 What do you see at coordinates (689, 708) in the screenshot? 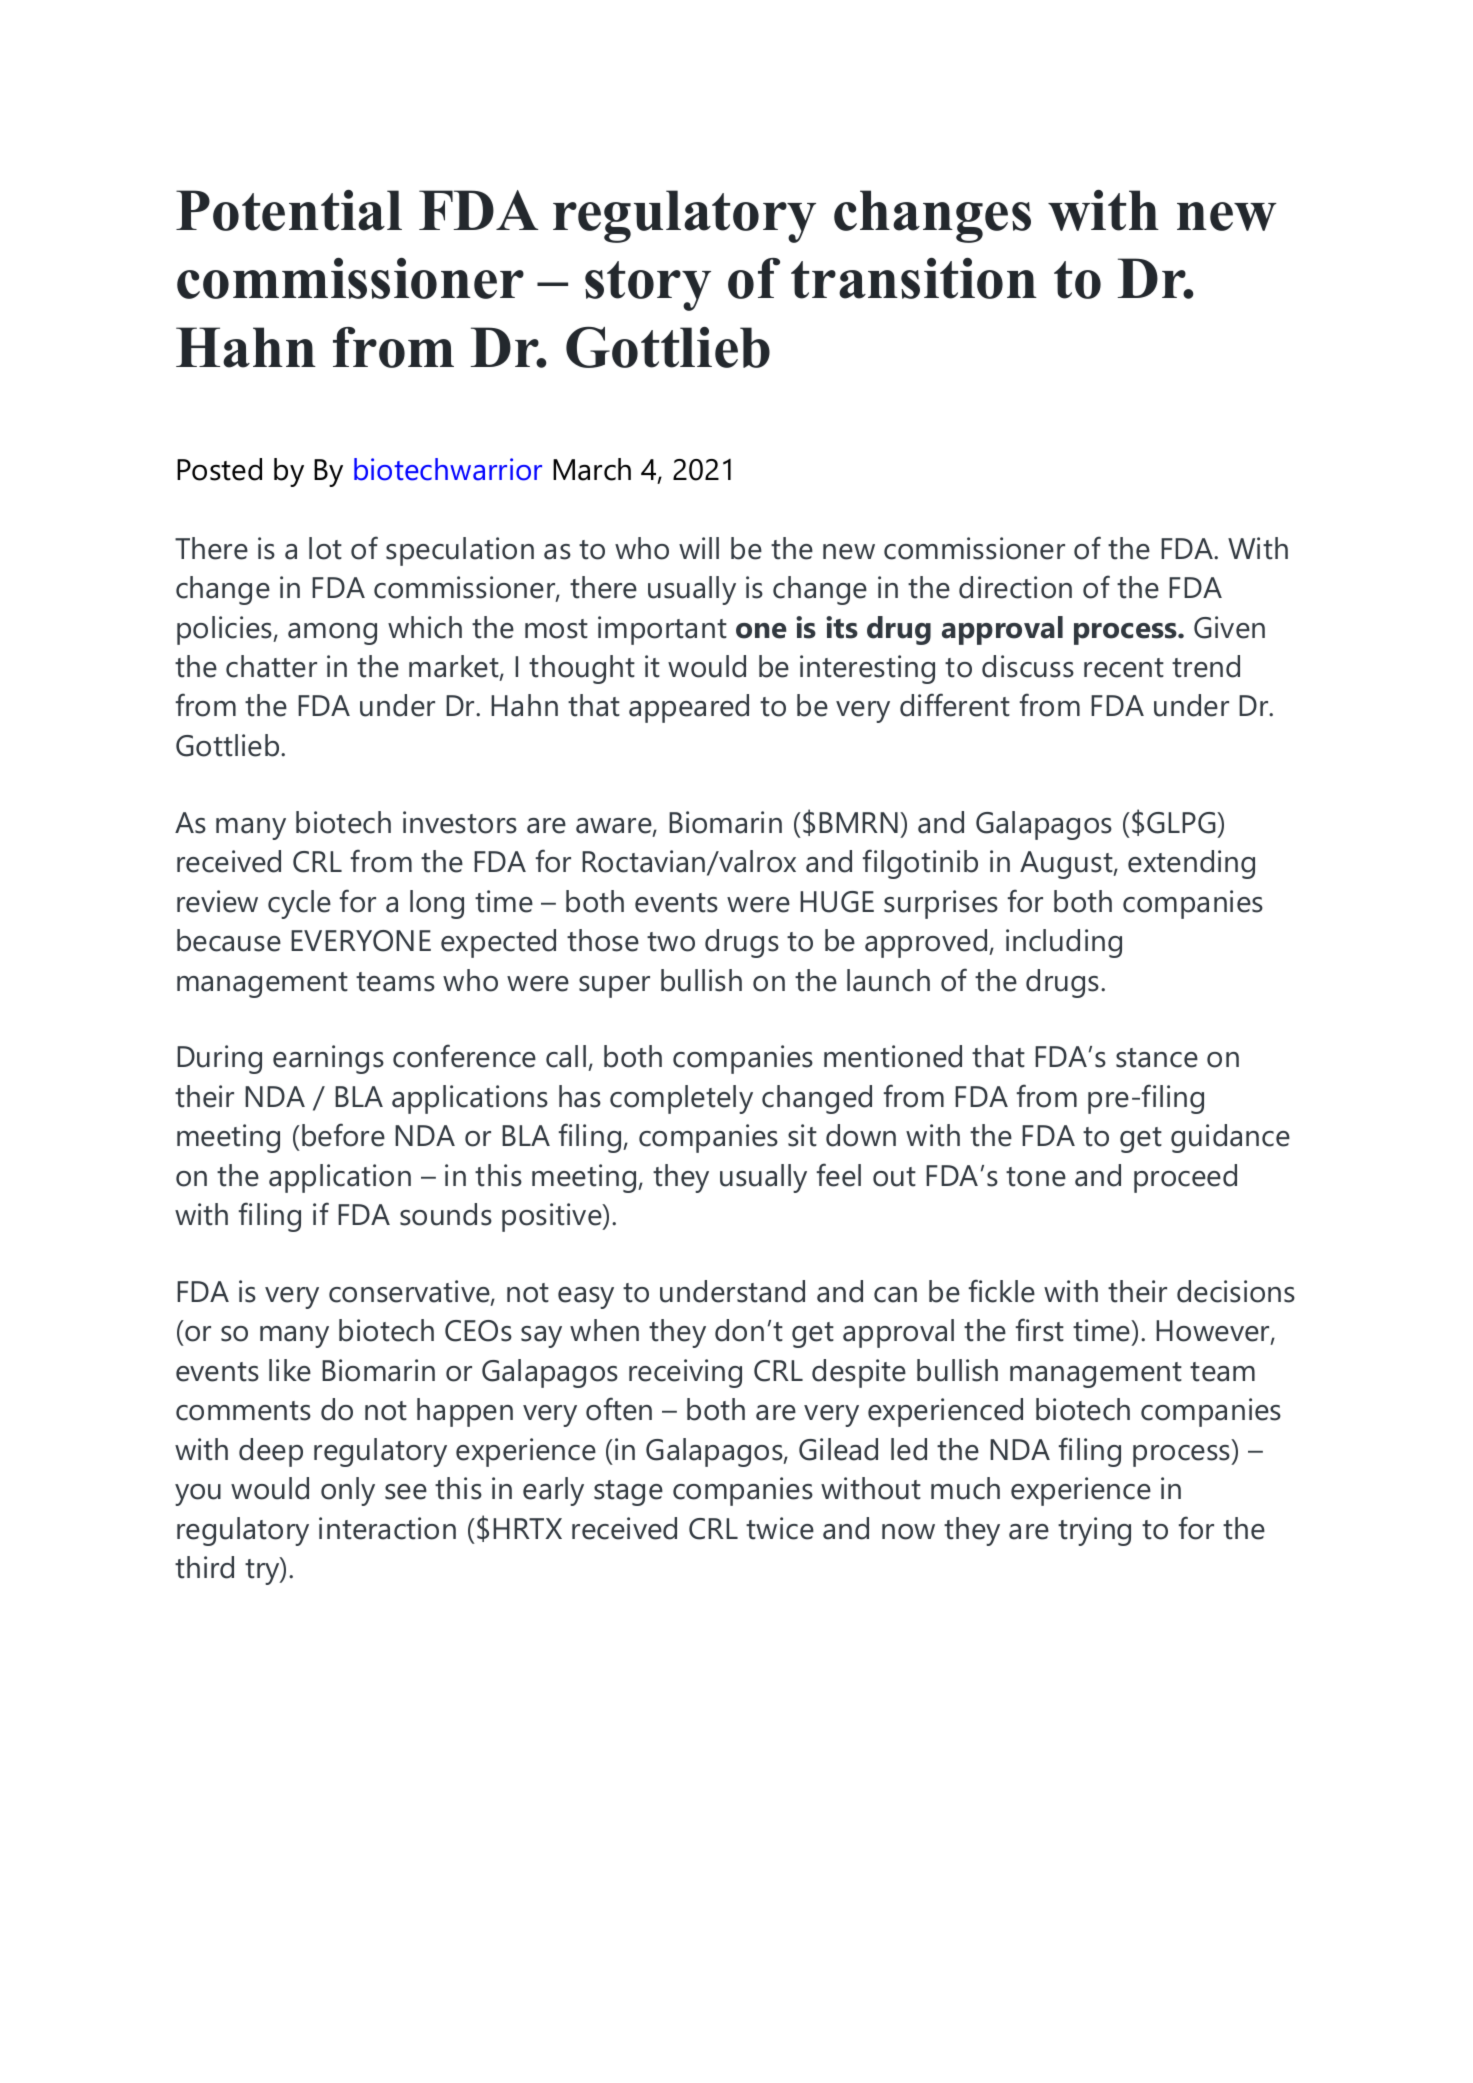
I see `appeared` at bounding box center [689, 708].
